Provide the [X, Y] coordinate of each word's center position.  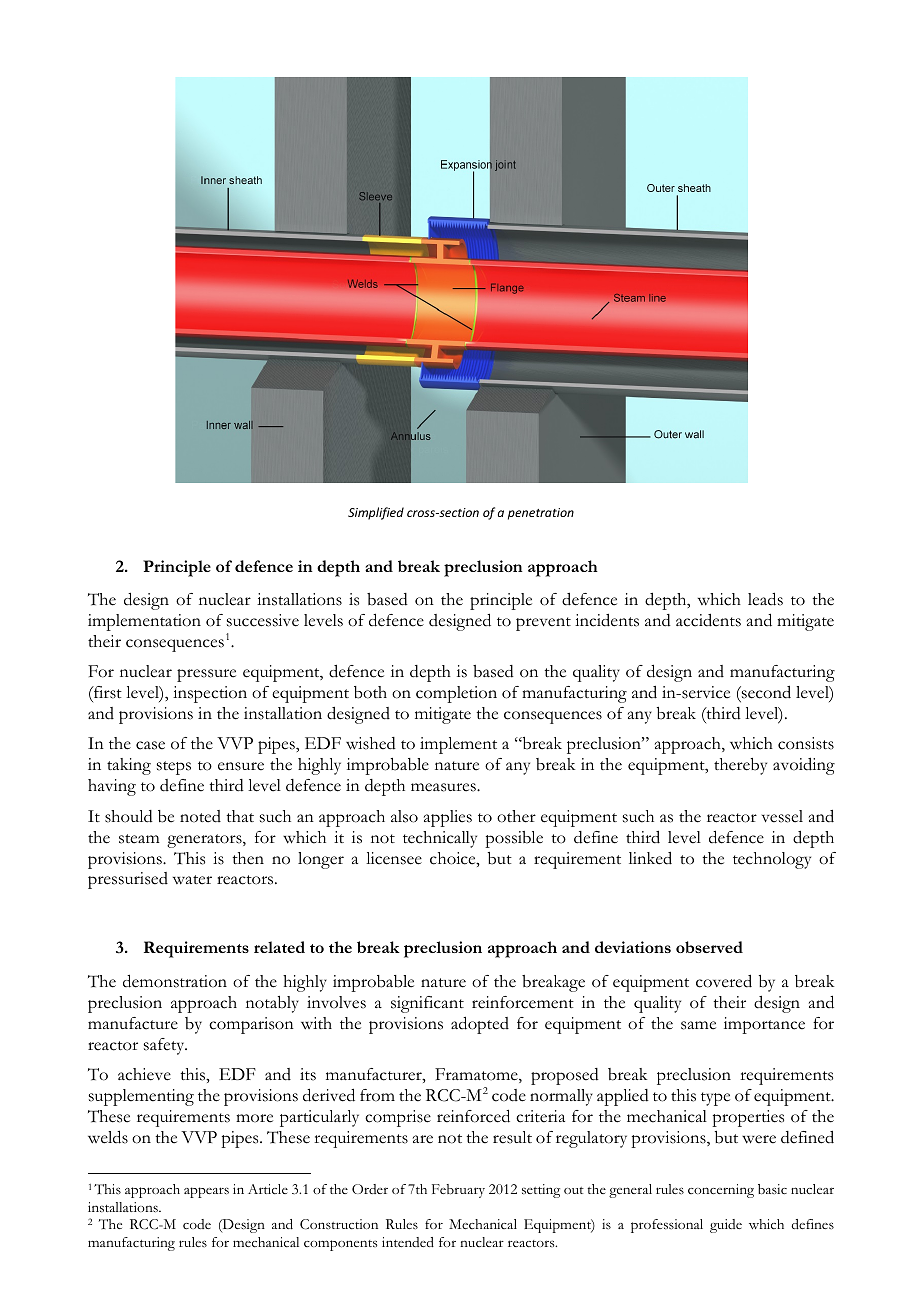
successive [263, 620]
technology [772, 860]
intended [408, 1242]
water [192, 880]
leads [765, 599]
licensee [394, 858]
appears [206, 1192]
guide [726, 1226]
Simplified [376, 513]
